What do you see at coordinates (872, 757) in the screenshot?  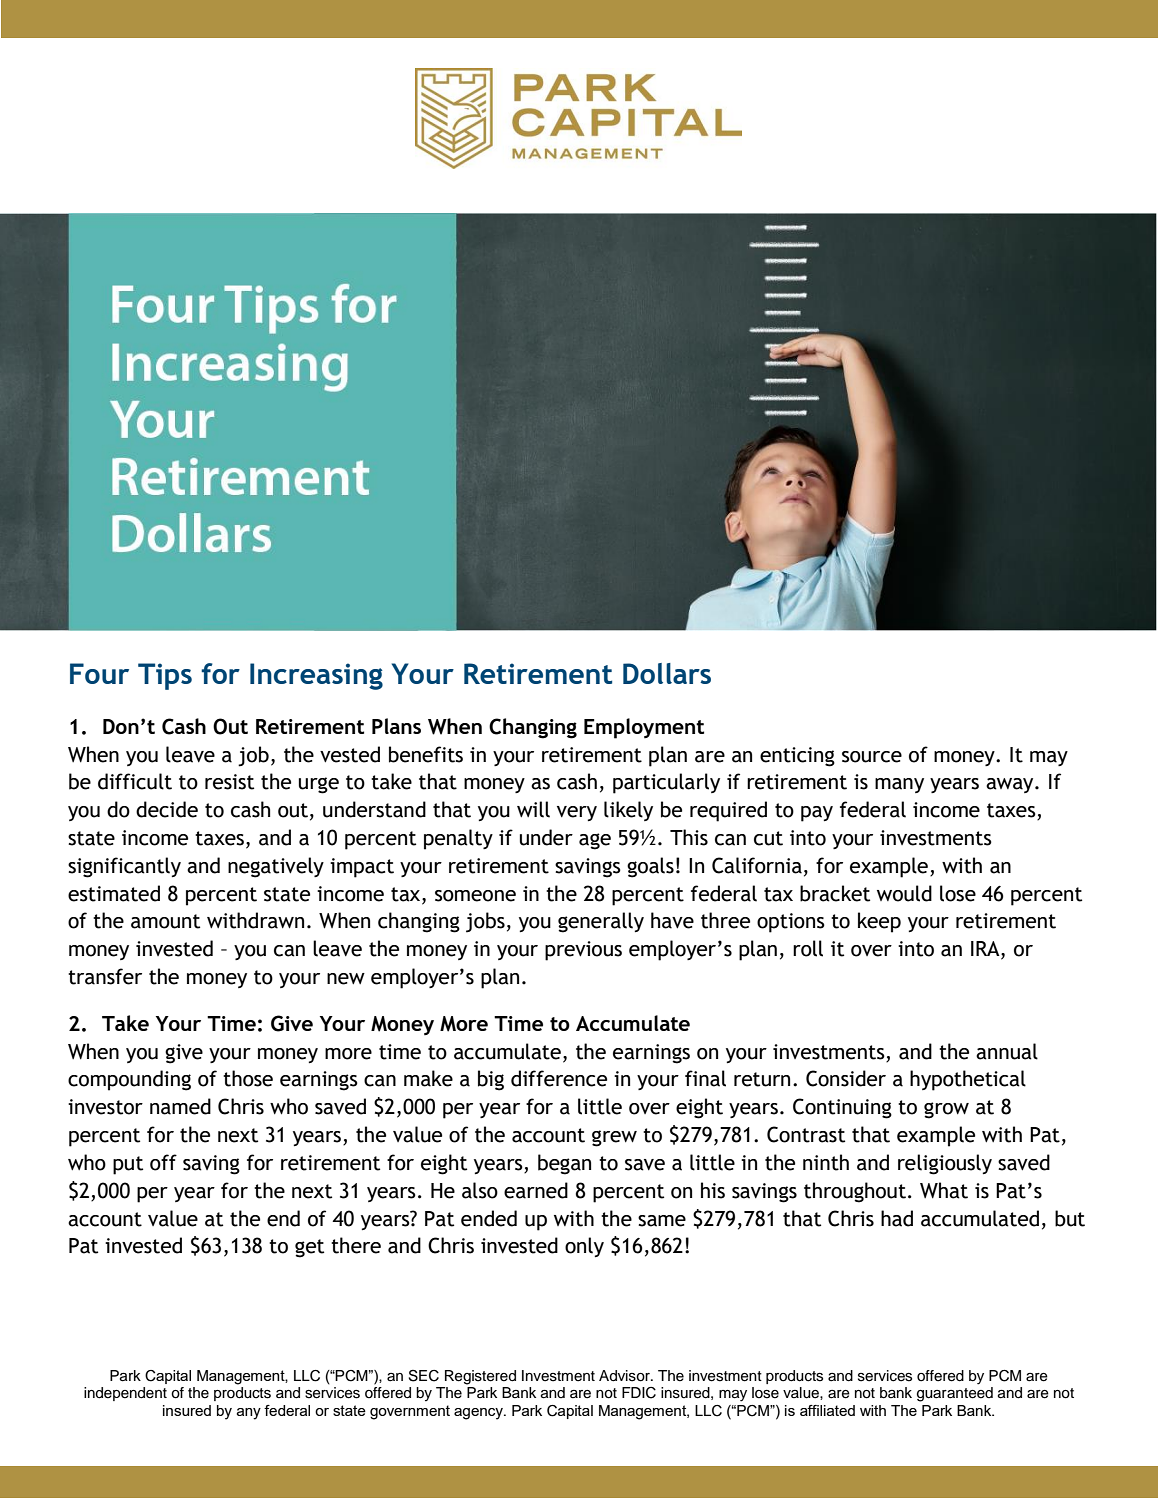 I see `source` at bounding box center [872, 757].
